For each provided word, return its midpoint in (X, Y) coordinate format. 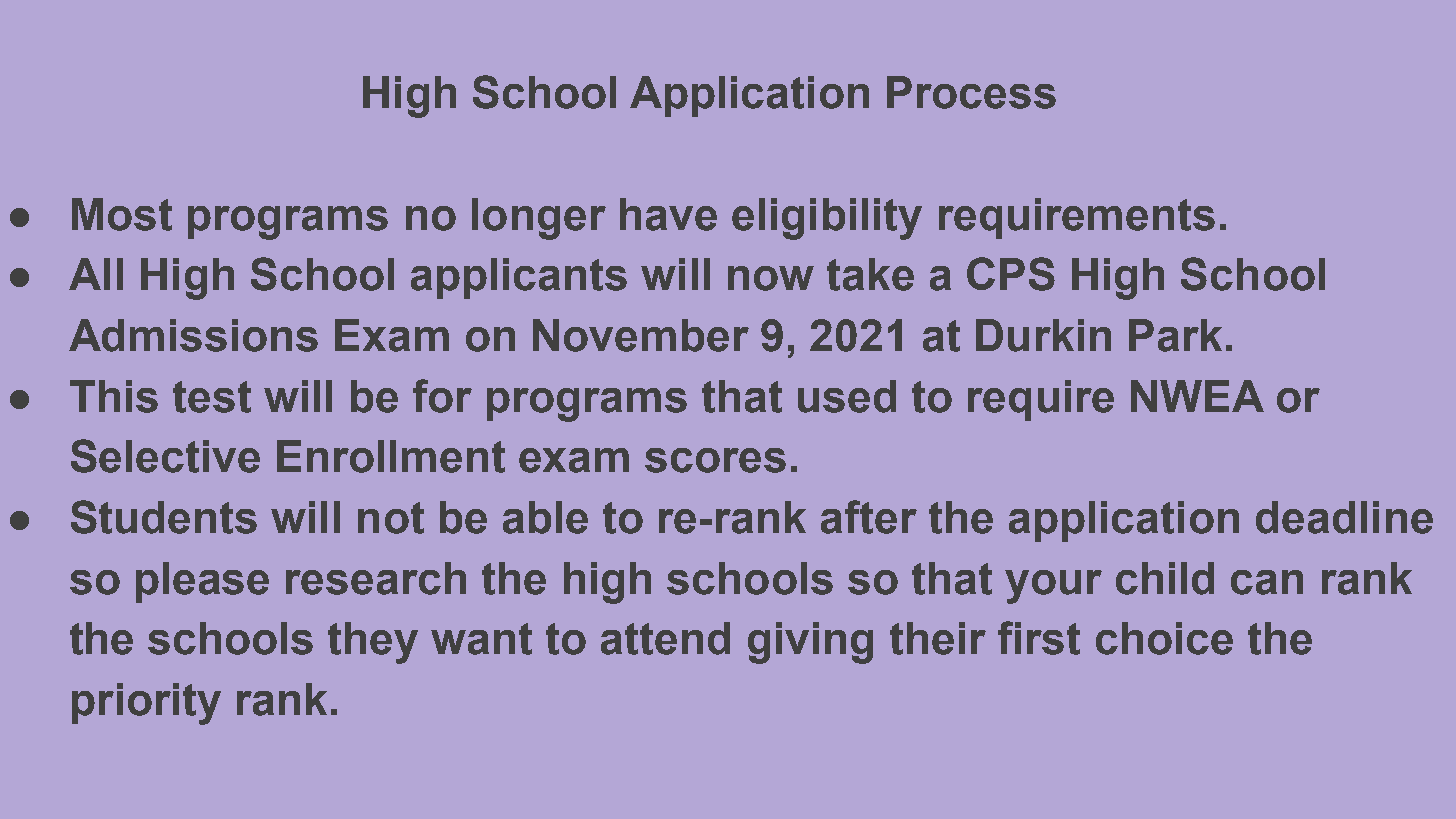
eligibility (827, 219)
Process (971, 92)
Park (1175, 335)
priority (146, 704)
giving (810, 643)
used (847, 396)
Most (122, 214)
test (212, 397)
